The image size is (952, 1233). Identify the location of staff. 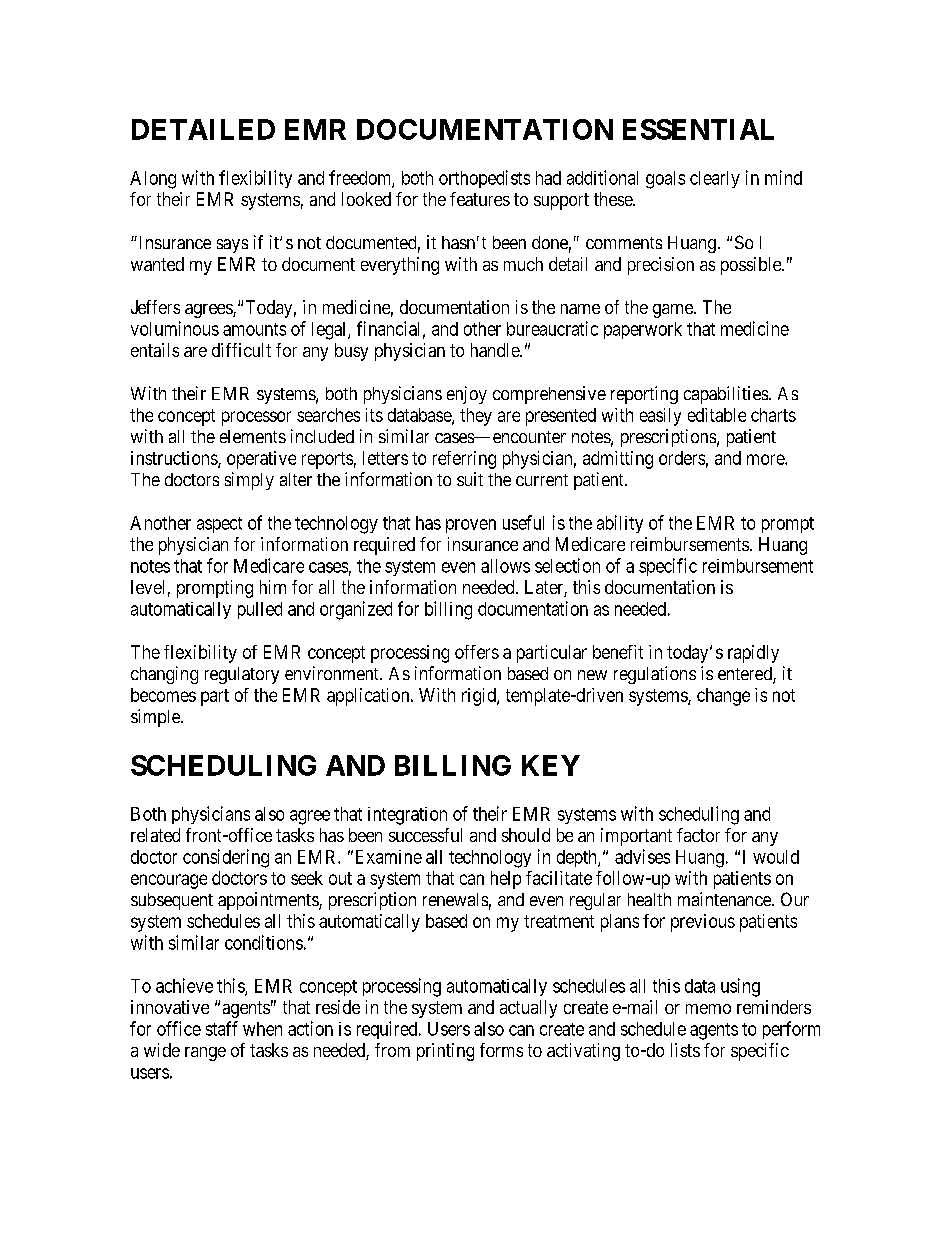
(222, 1028).
